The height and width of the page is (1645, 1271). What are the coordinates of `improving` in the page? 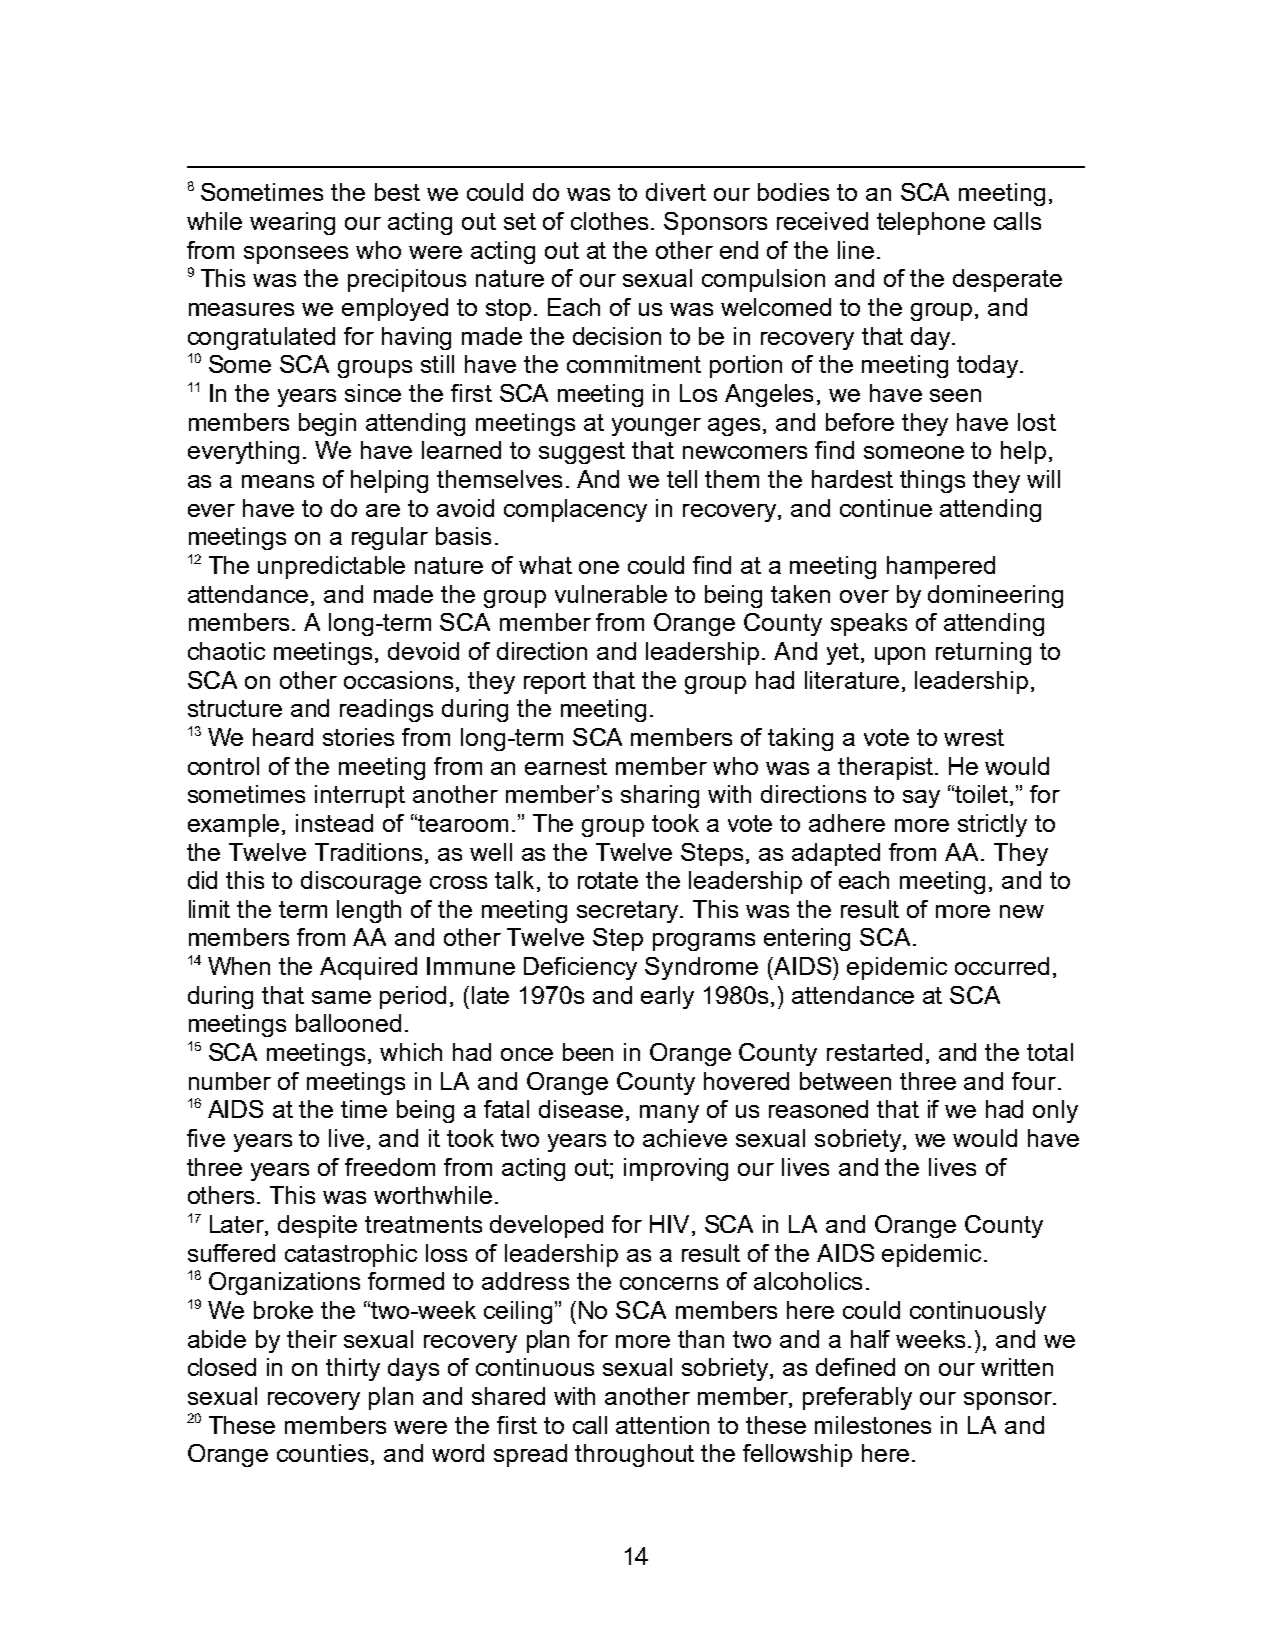 It's located at (676, 1169).
